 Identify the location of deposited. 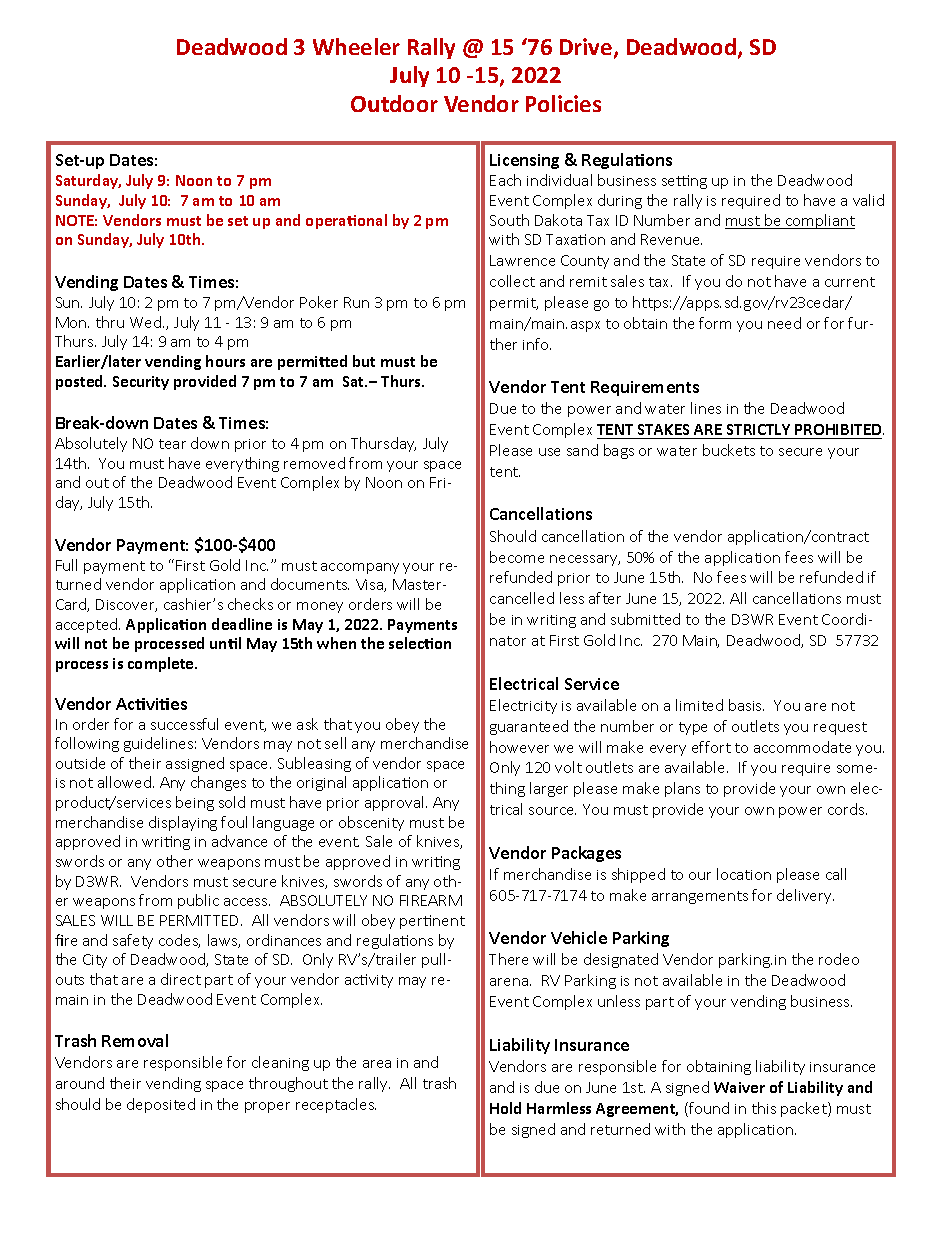
(161, 1105).
